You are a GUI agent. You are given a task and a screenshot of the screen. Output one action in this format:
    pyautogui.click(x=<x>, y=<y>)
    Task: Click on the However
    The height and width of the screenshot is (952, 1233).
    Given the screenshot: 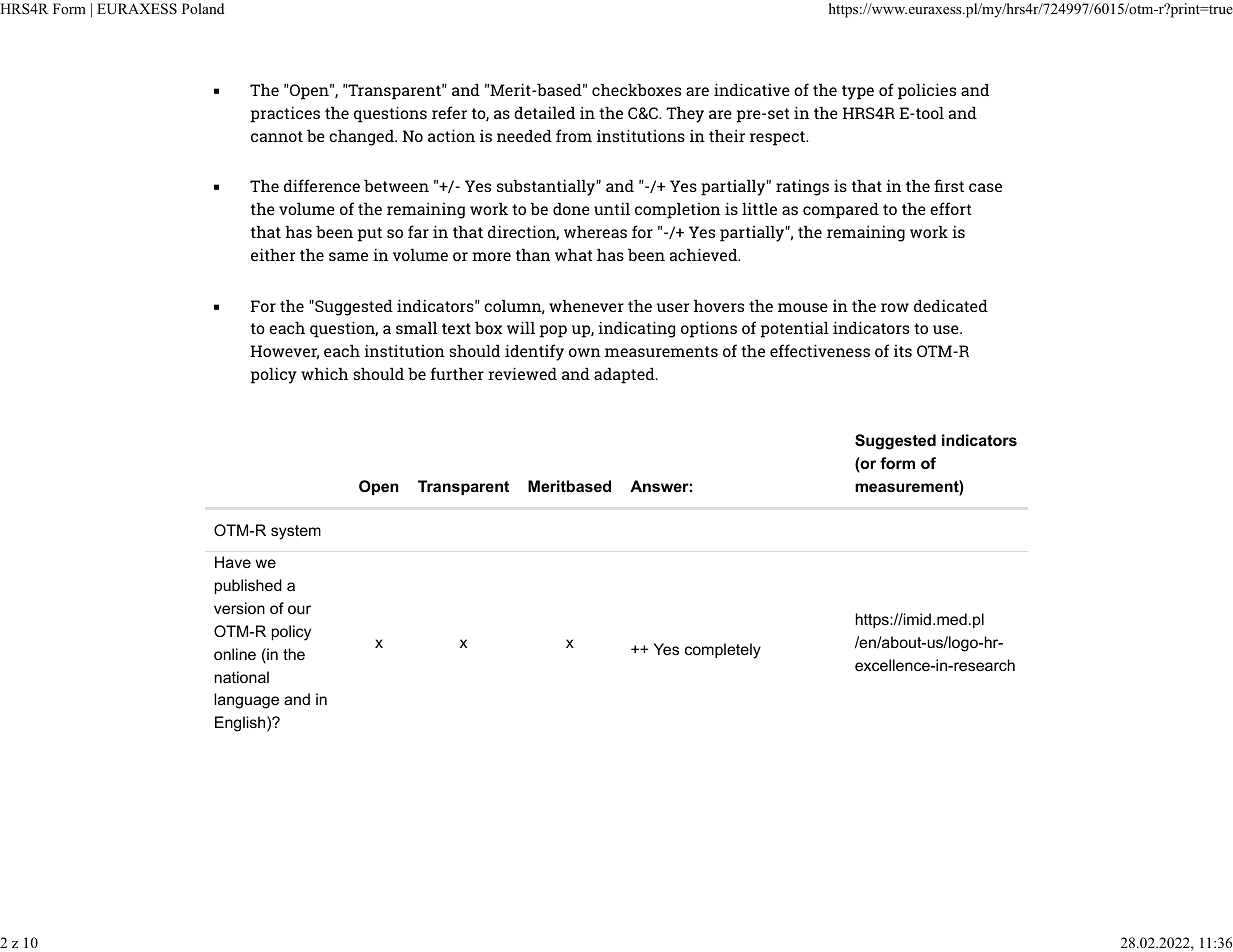 What is the action you would take?
    pyautogui.click(x=285, y=352)
